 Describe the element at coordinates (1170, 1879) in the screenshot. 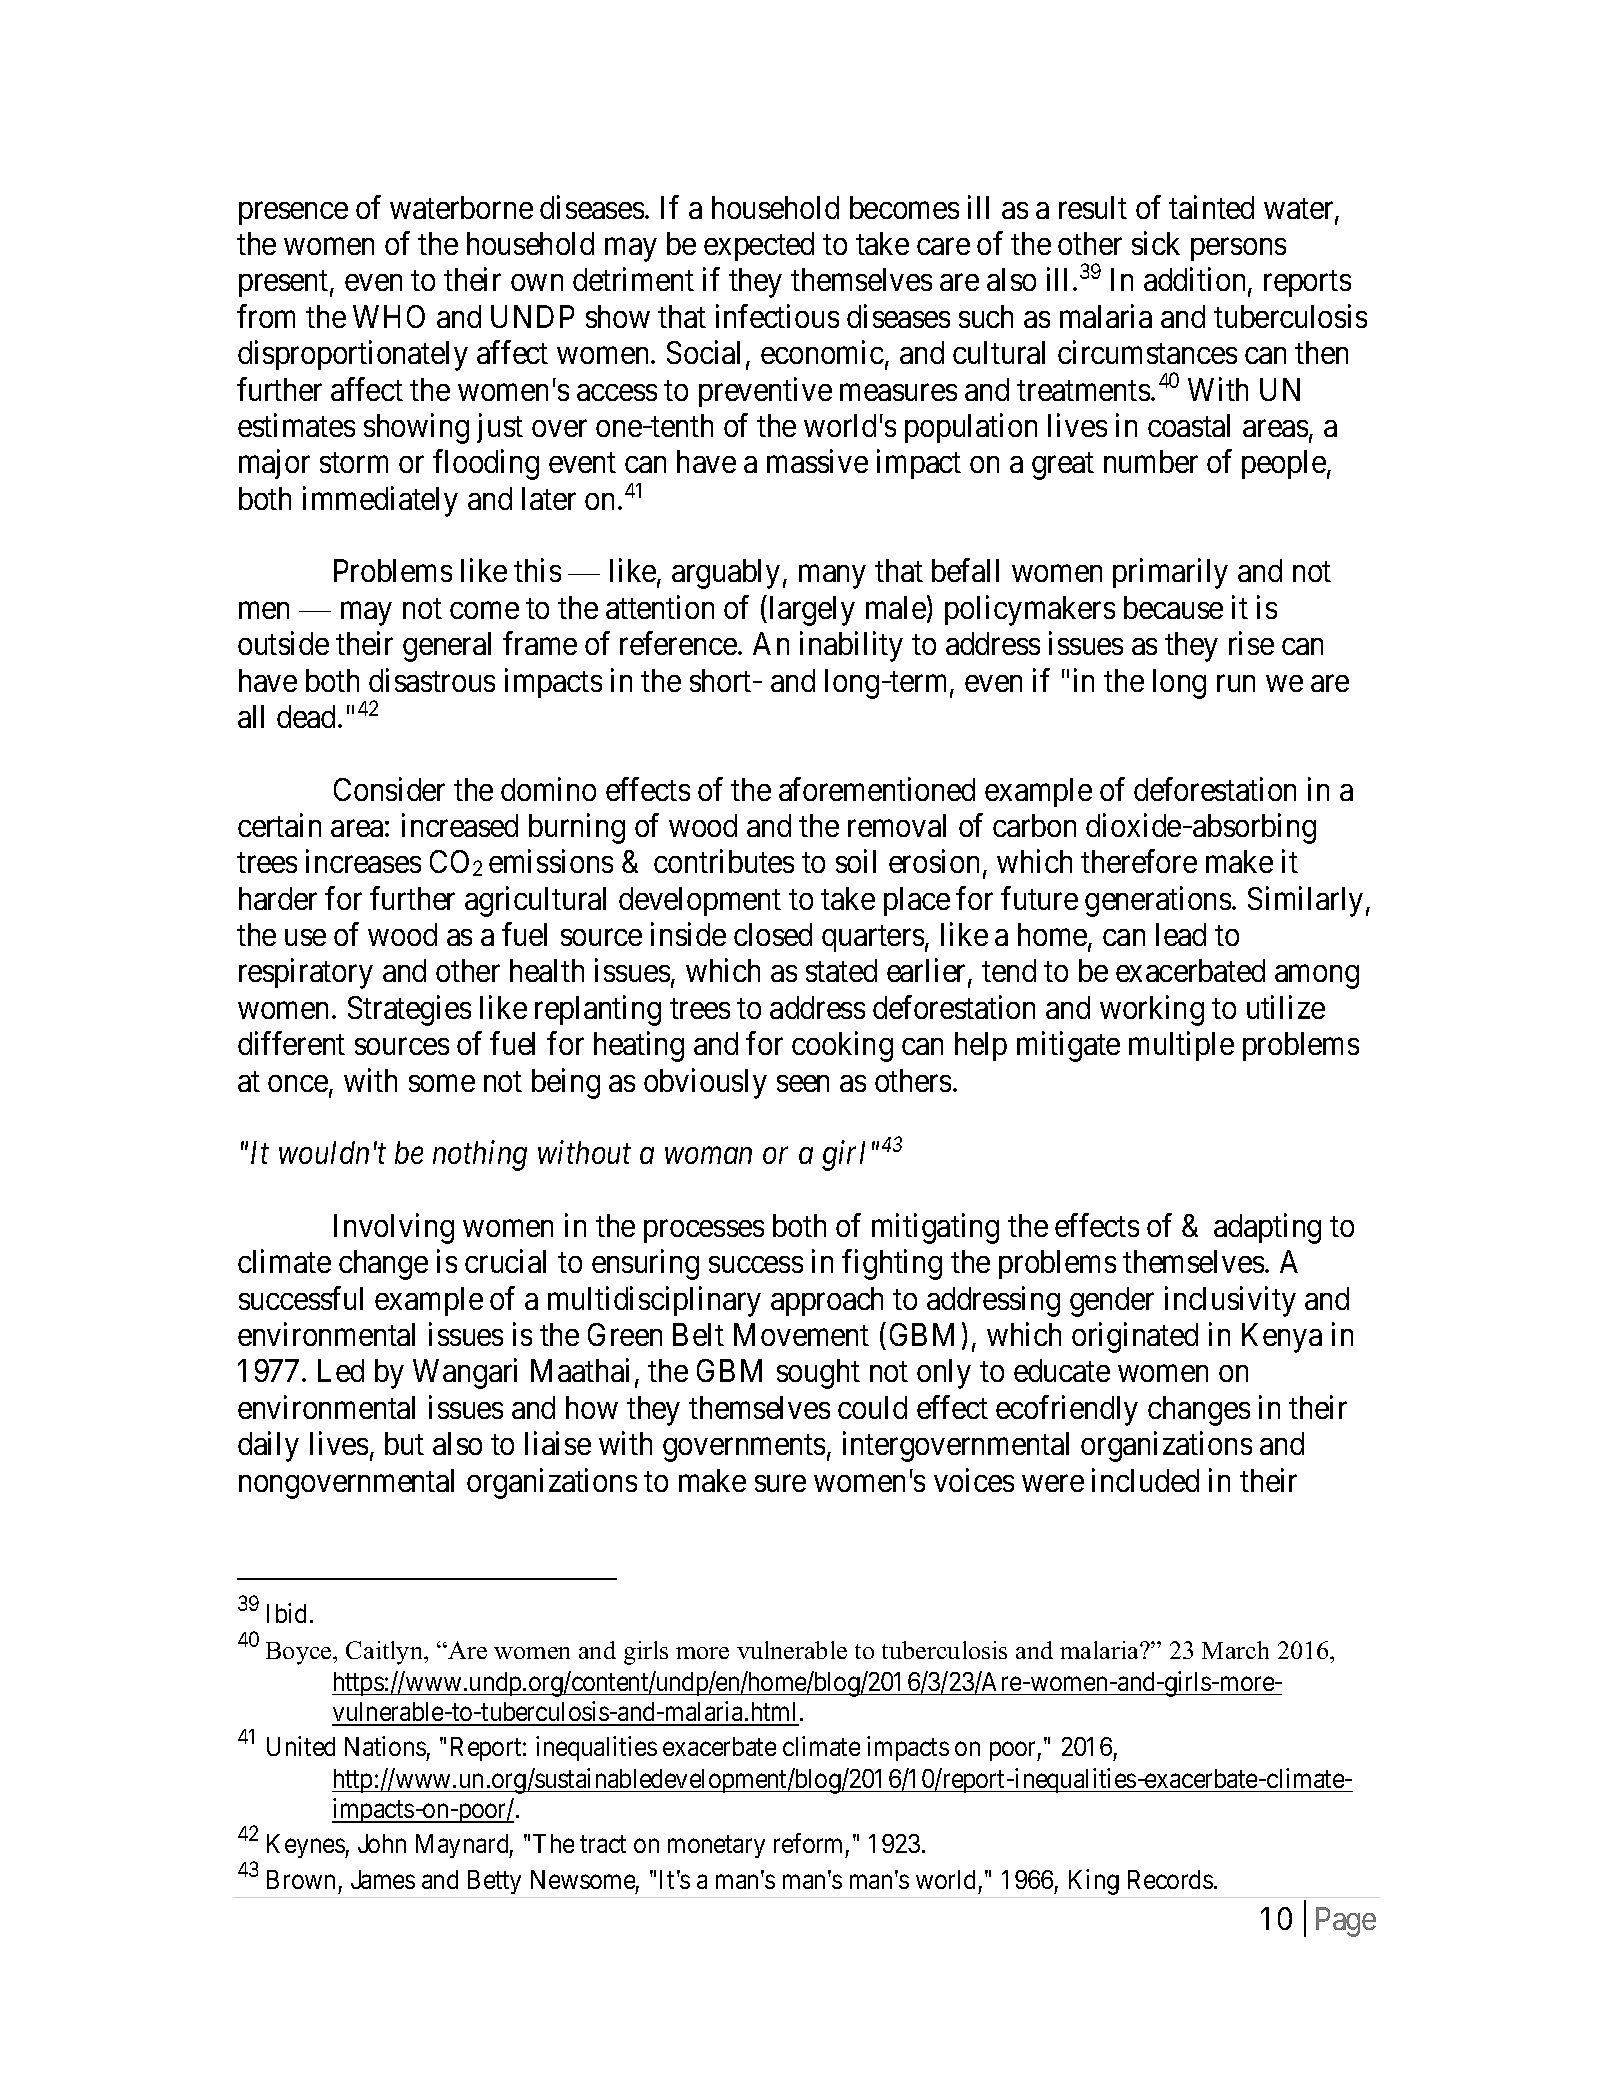

I see `Records` at that location.
